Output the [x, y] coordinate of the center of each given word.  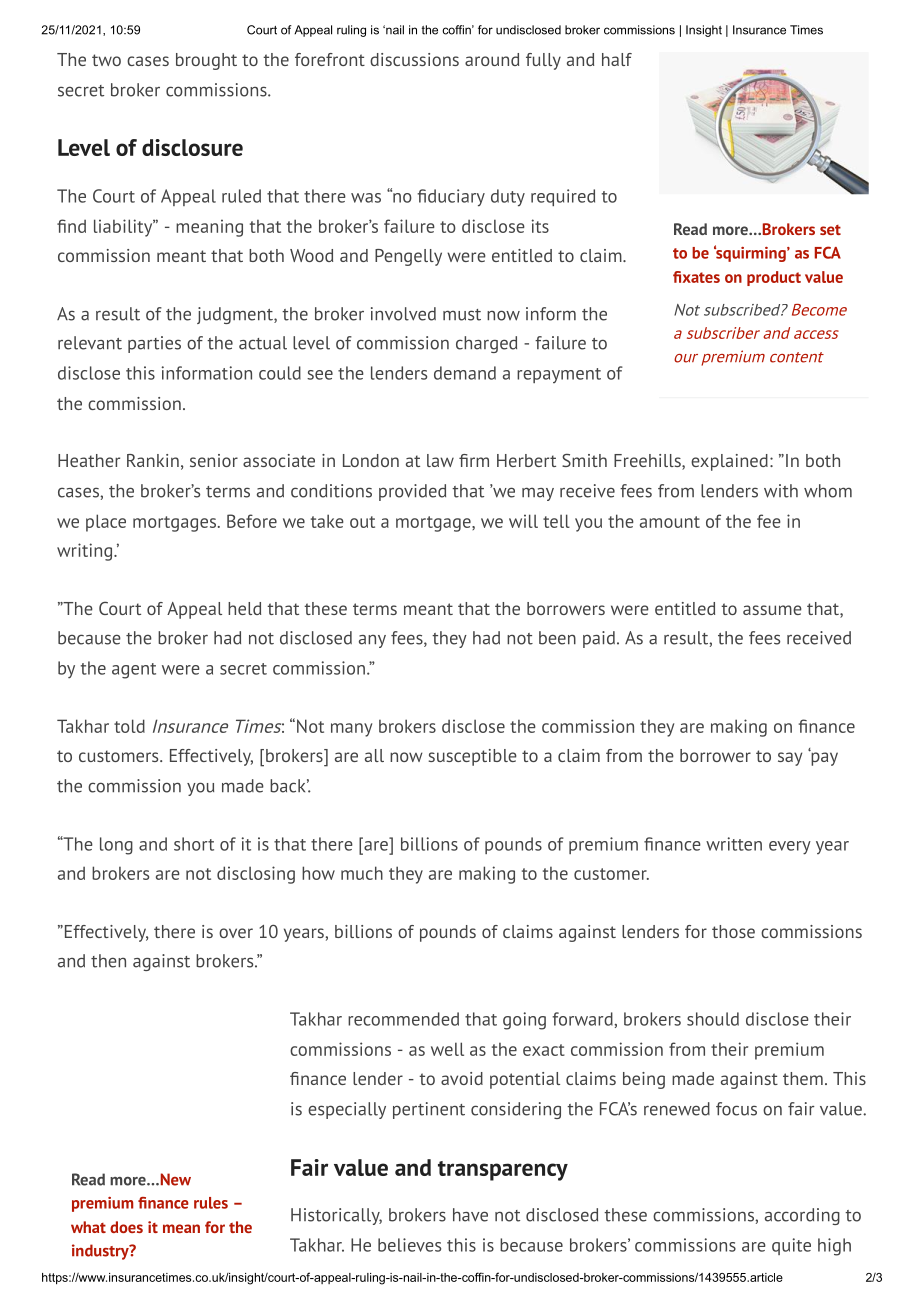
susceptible [472, 757]
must [462, 315]
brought [206, 61]
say [790, 759]
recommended [403, 1019]
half [617, 59]
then [108, 961]
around [492, 59]
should [713, 1019]
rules [211, 1203]
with [781, 491]
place [106, 523]
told [129, 726]
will [523, 521]
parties [154, 344]
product [774, 278]
